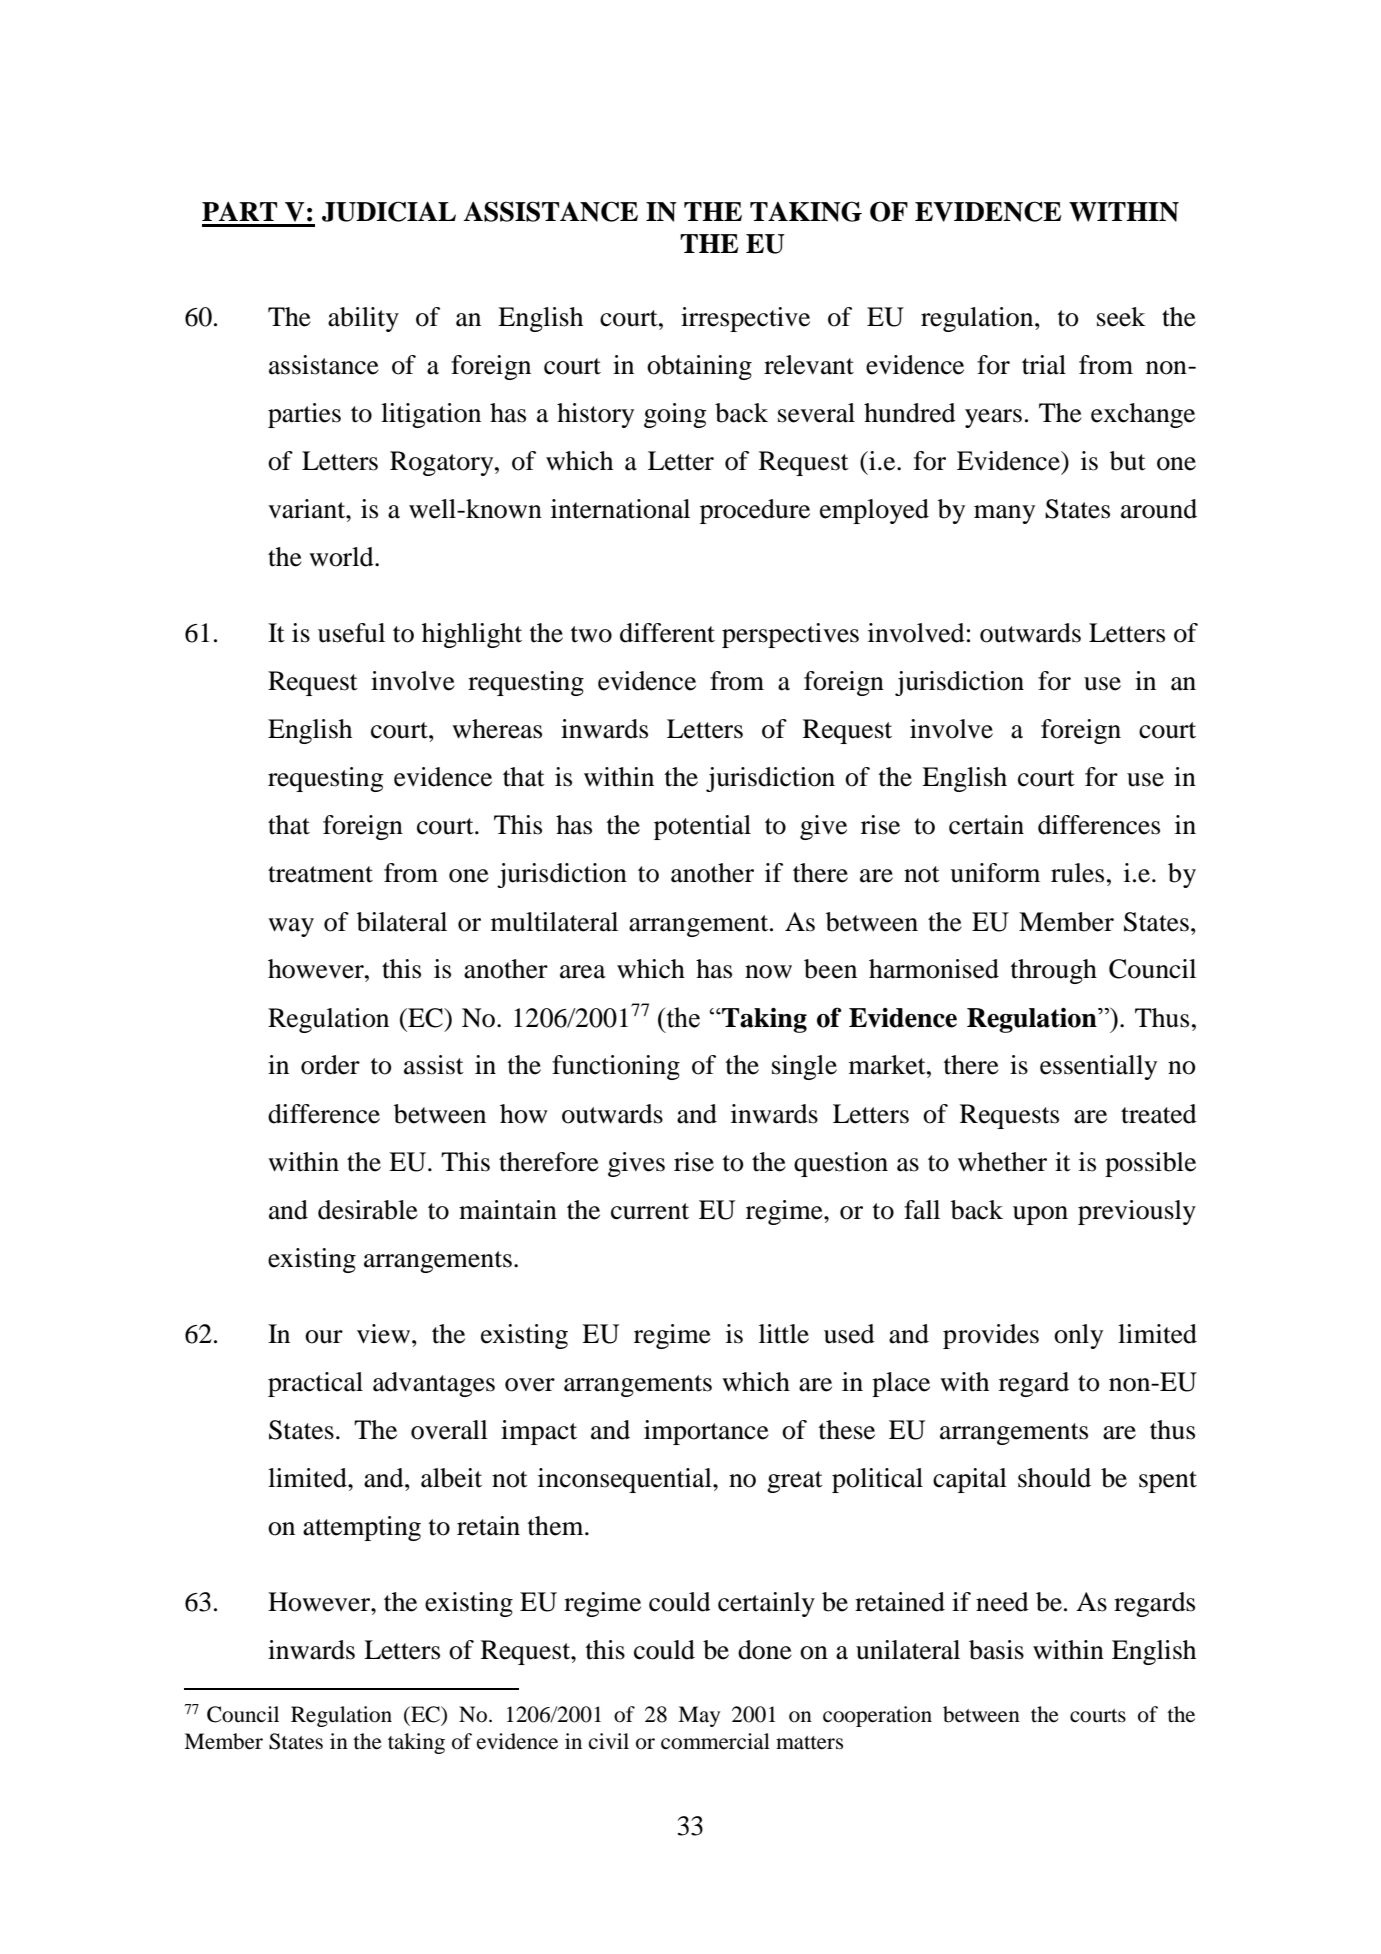 The width and height of the screenshot is (1381, 1954). What do you see at coordinates (1077, 873) in the screenshot?
I see `rules` at bounding box center [1077, 873].
